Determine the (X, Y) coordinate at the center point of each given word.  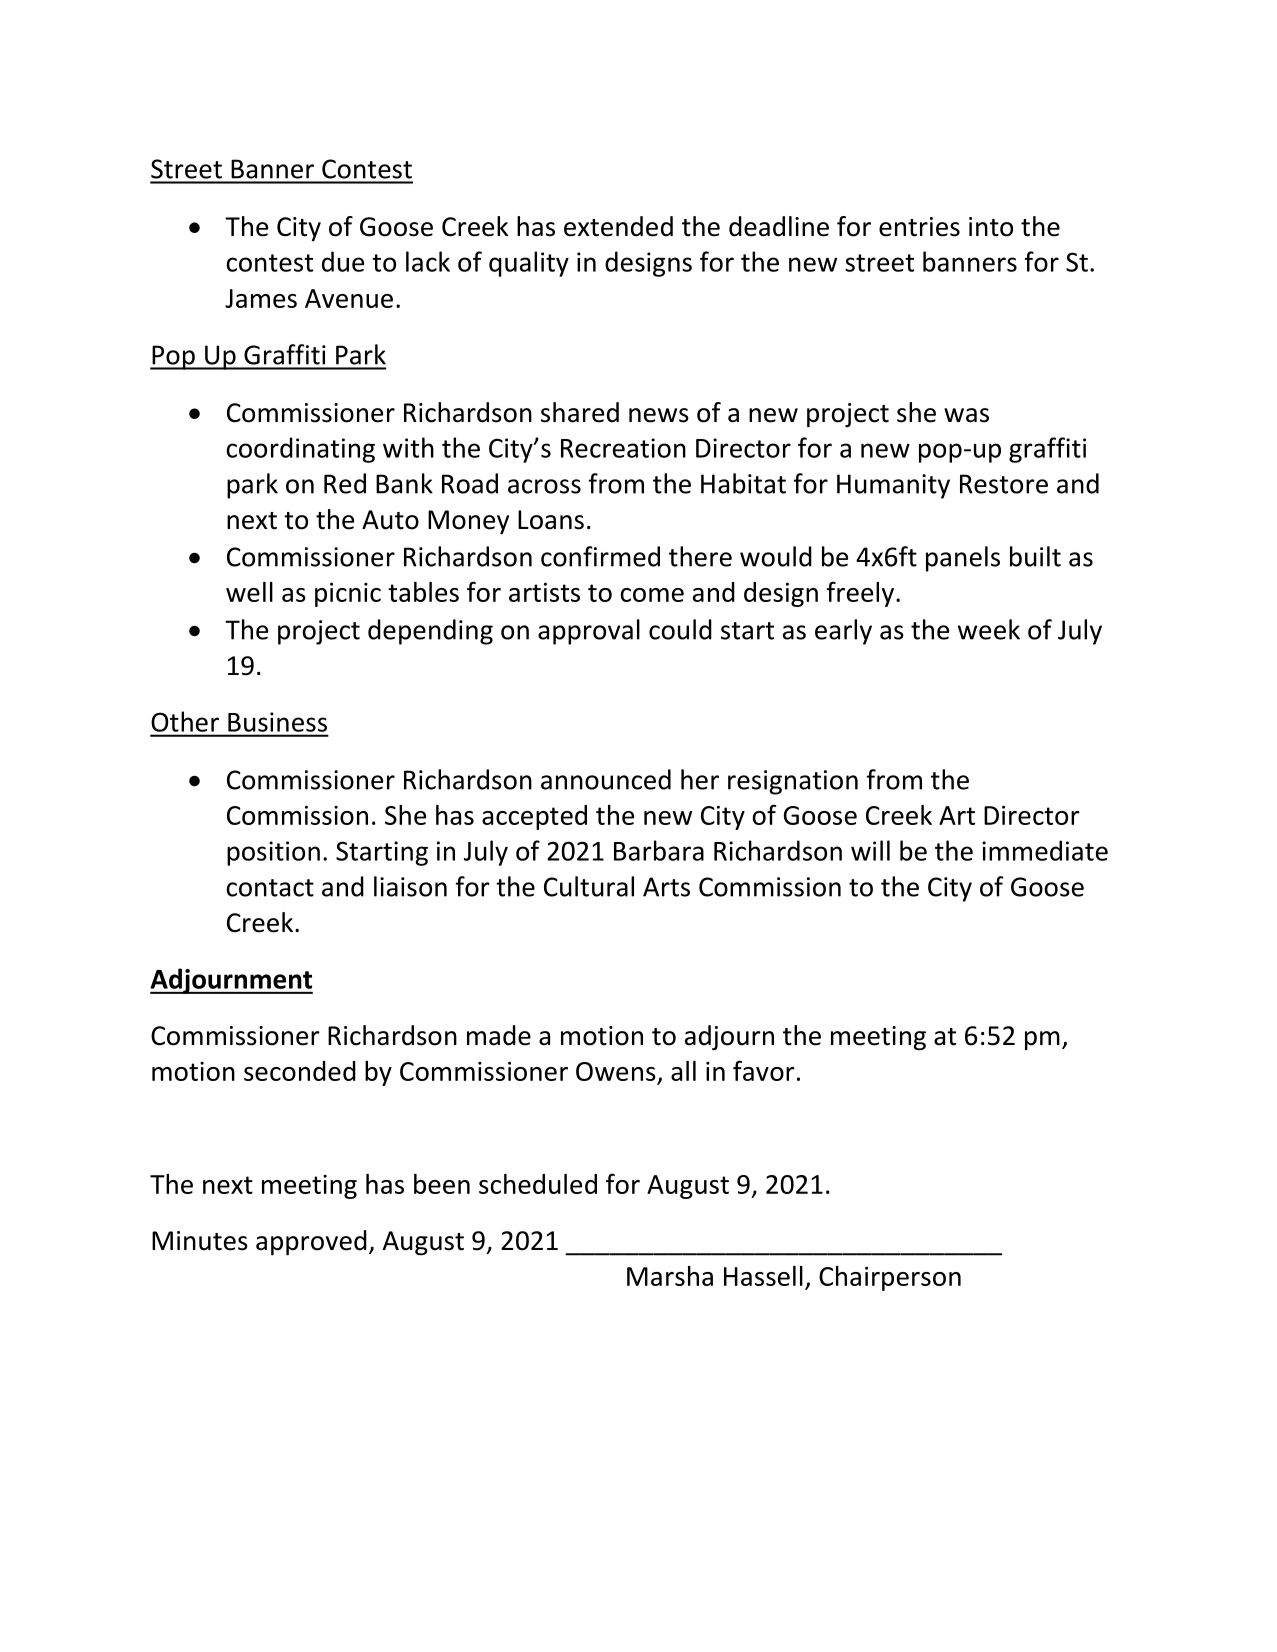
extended (618, 226)
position (273, 853)
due (343, 261)
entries (919, 227)
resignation (793, 782)
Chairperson (890, 1278)
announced (606, 779)
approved (311, 1242)
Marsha (670, 1276)
